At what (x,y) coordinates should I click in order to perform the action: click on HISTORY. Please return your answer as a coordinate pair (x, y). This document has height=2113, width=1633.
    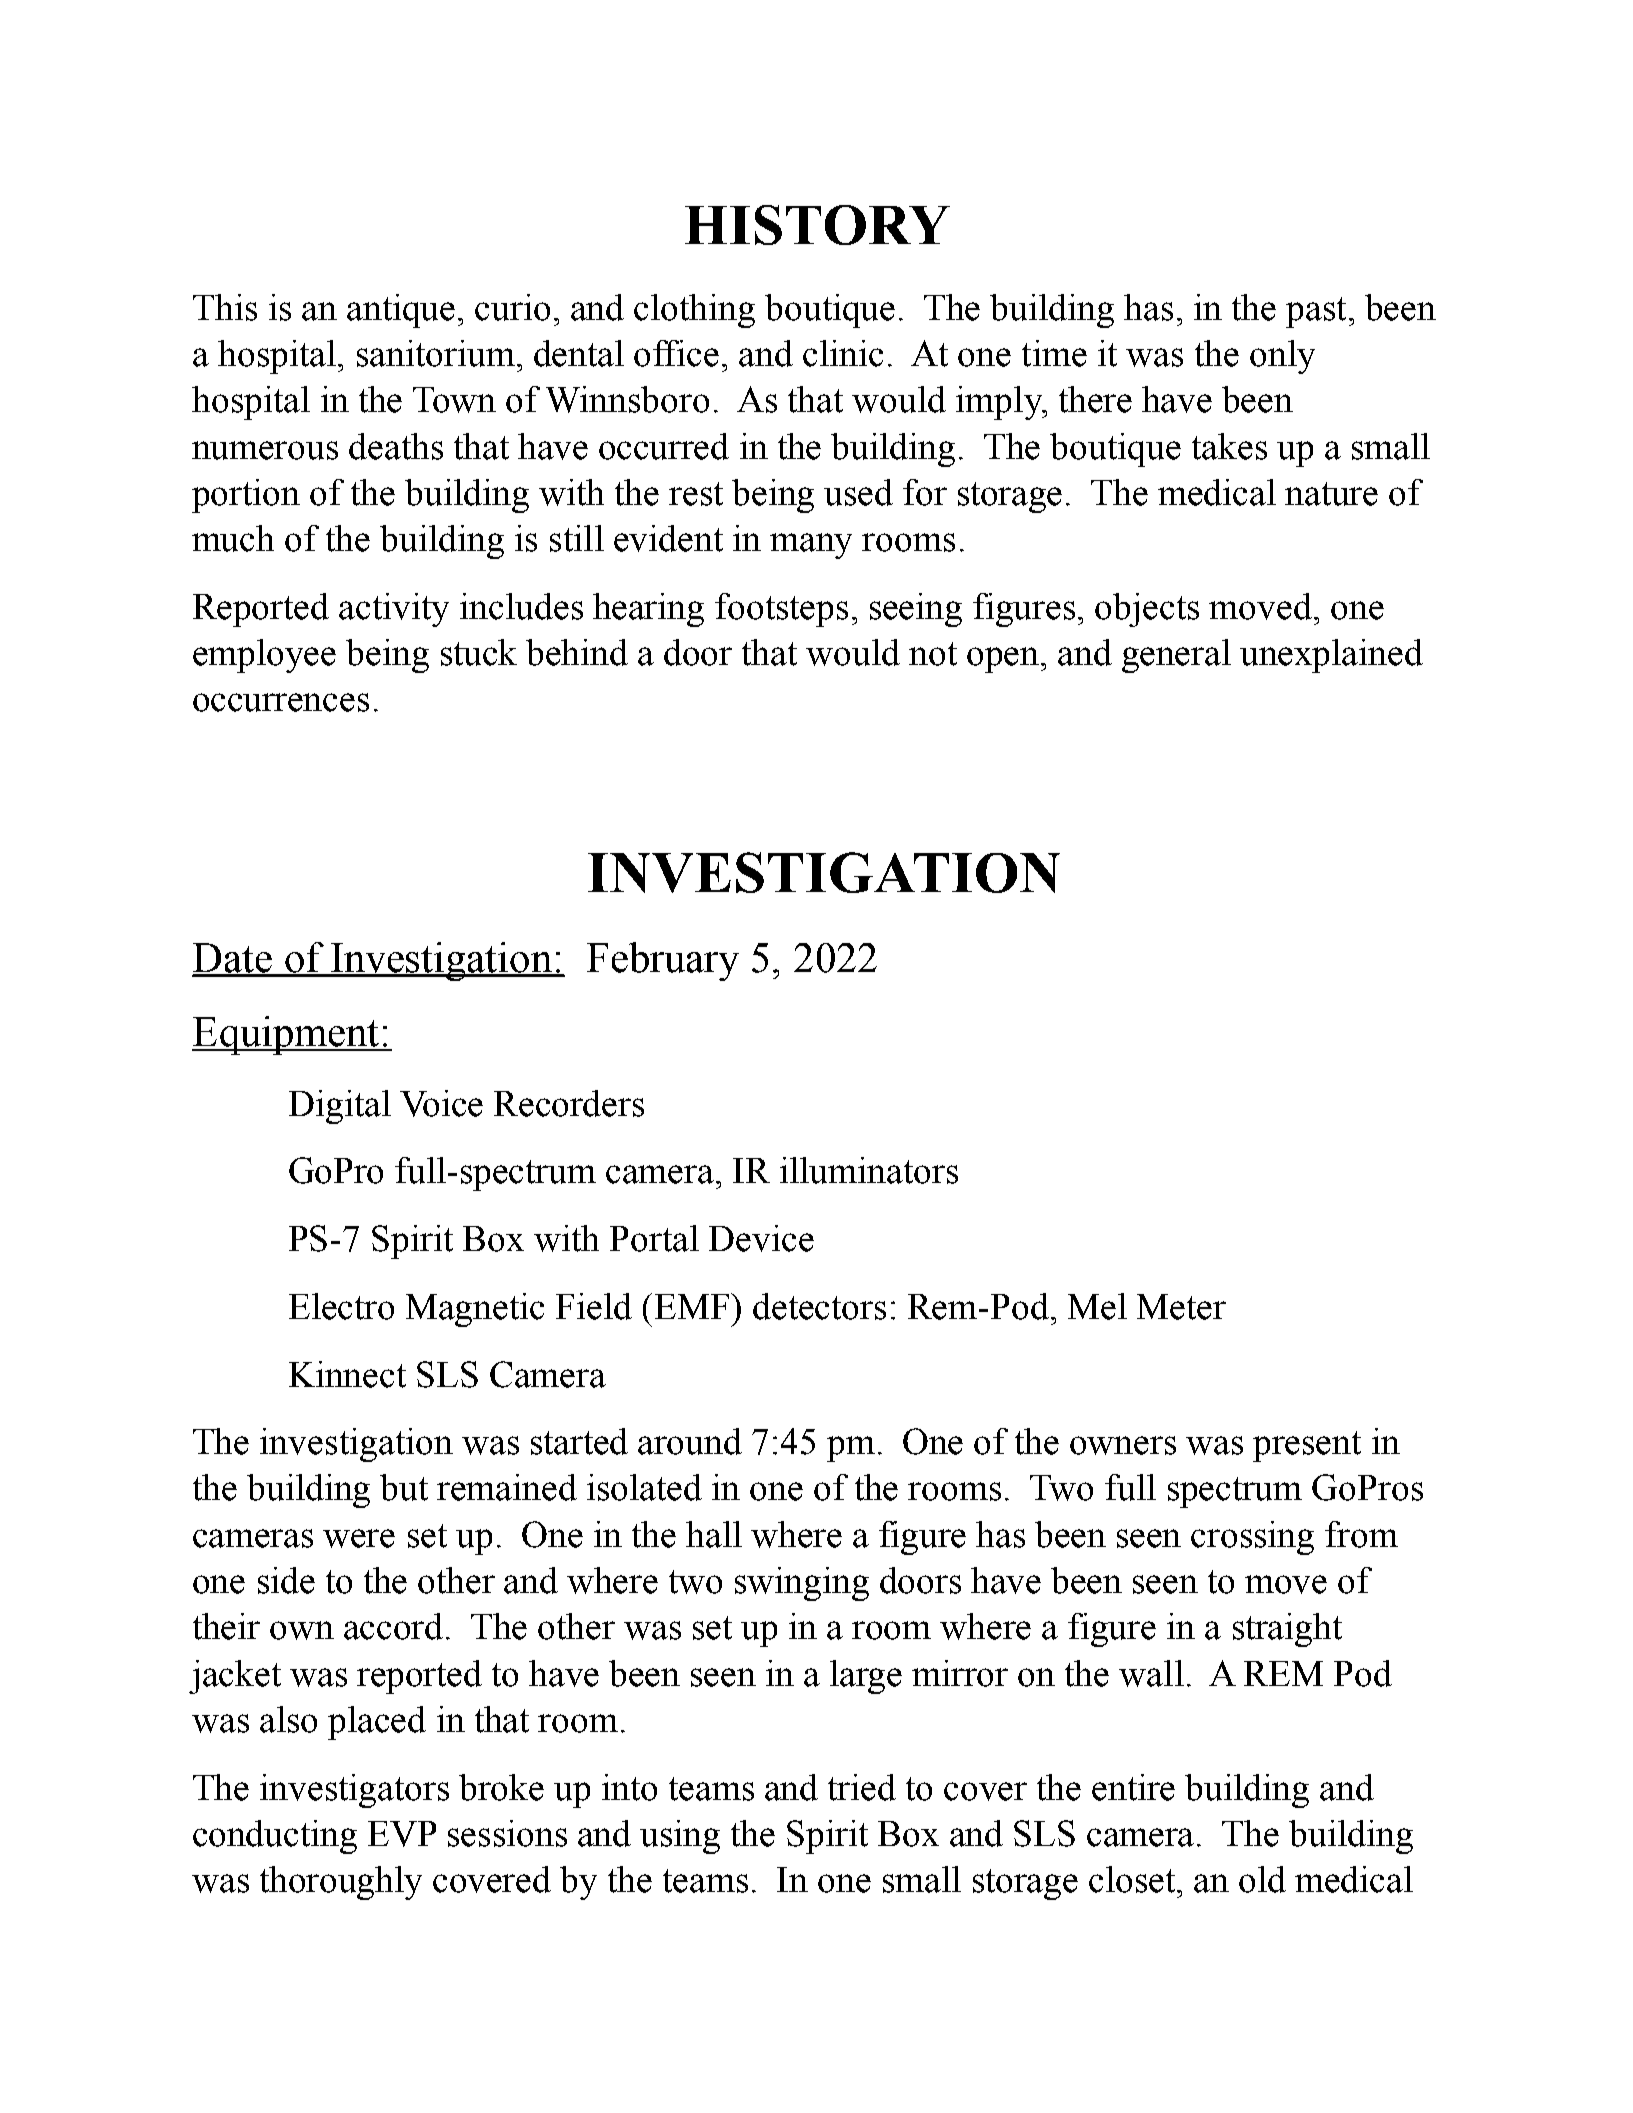
    Looking at the image, I should click on (817, 225).
